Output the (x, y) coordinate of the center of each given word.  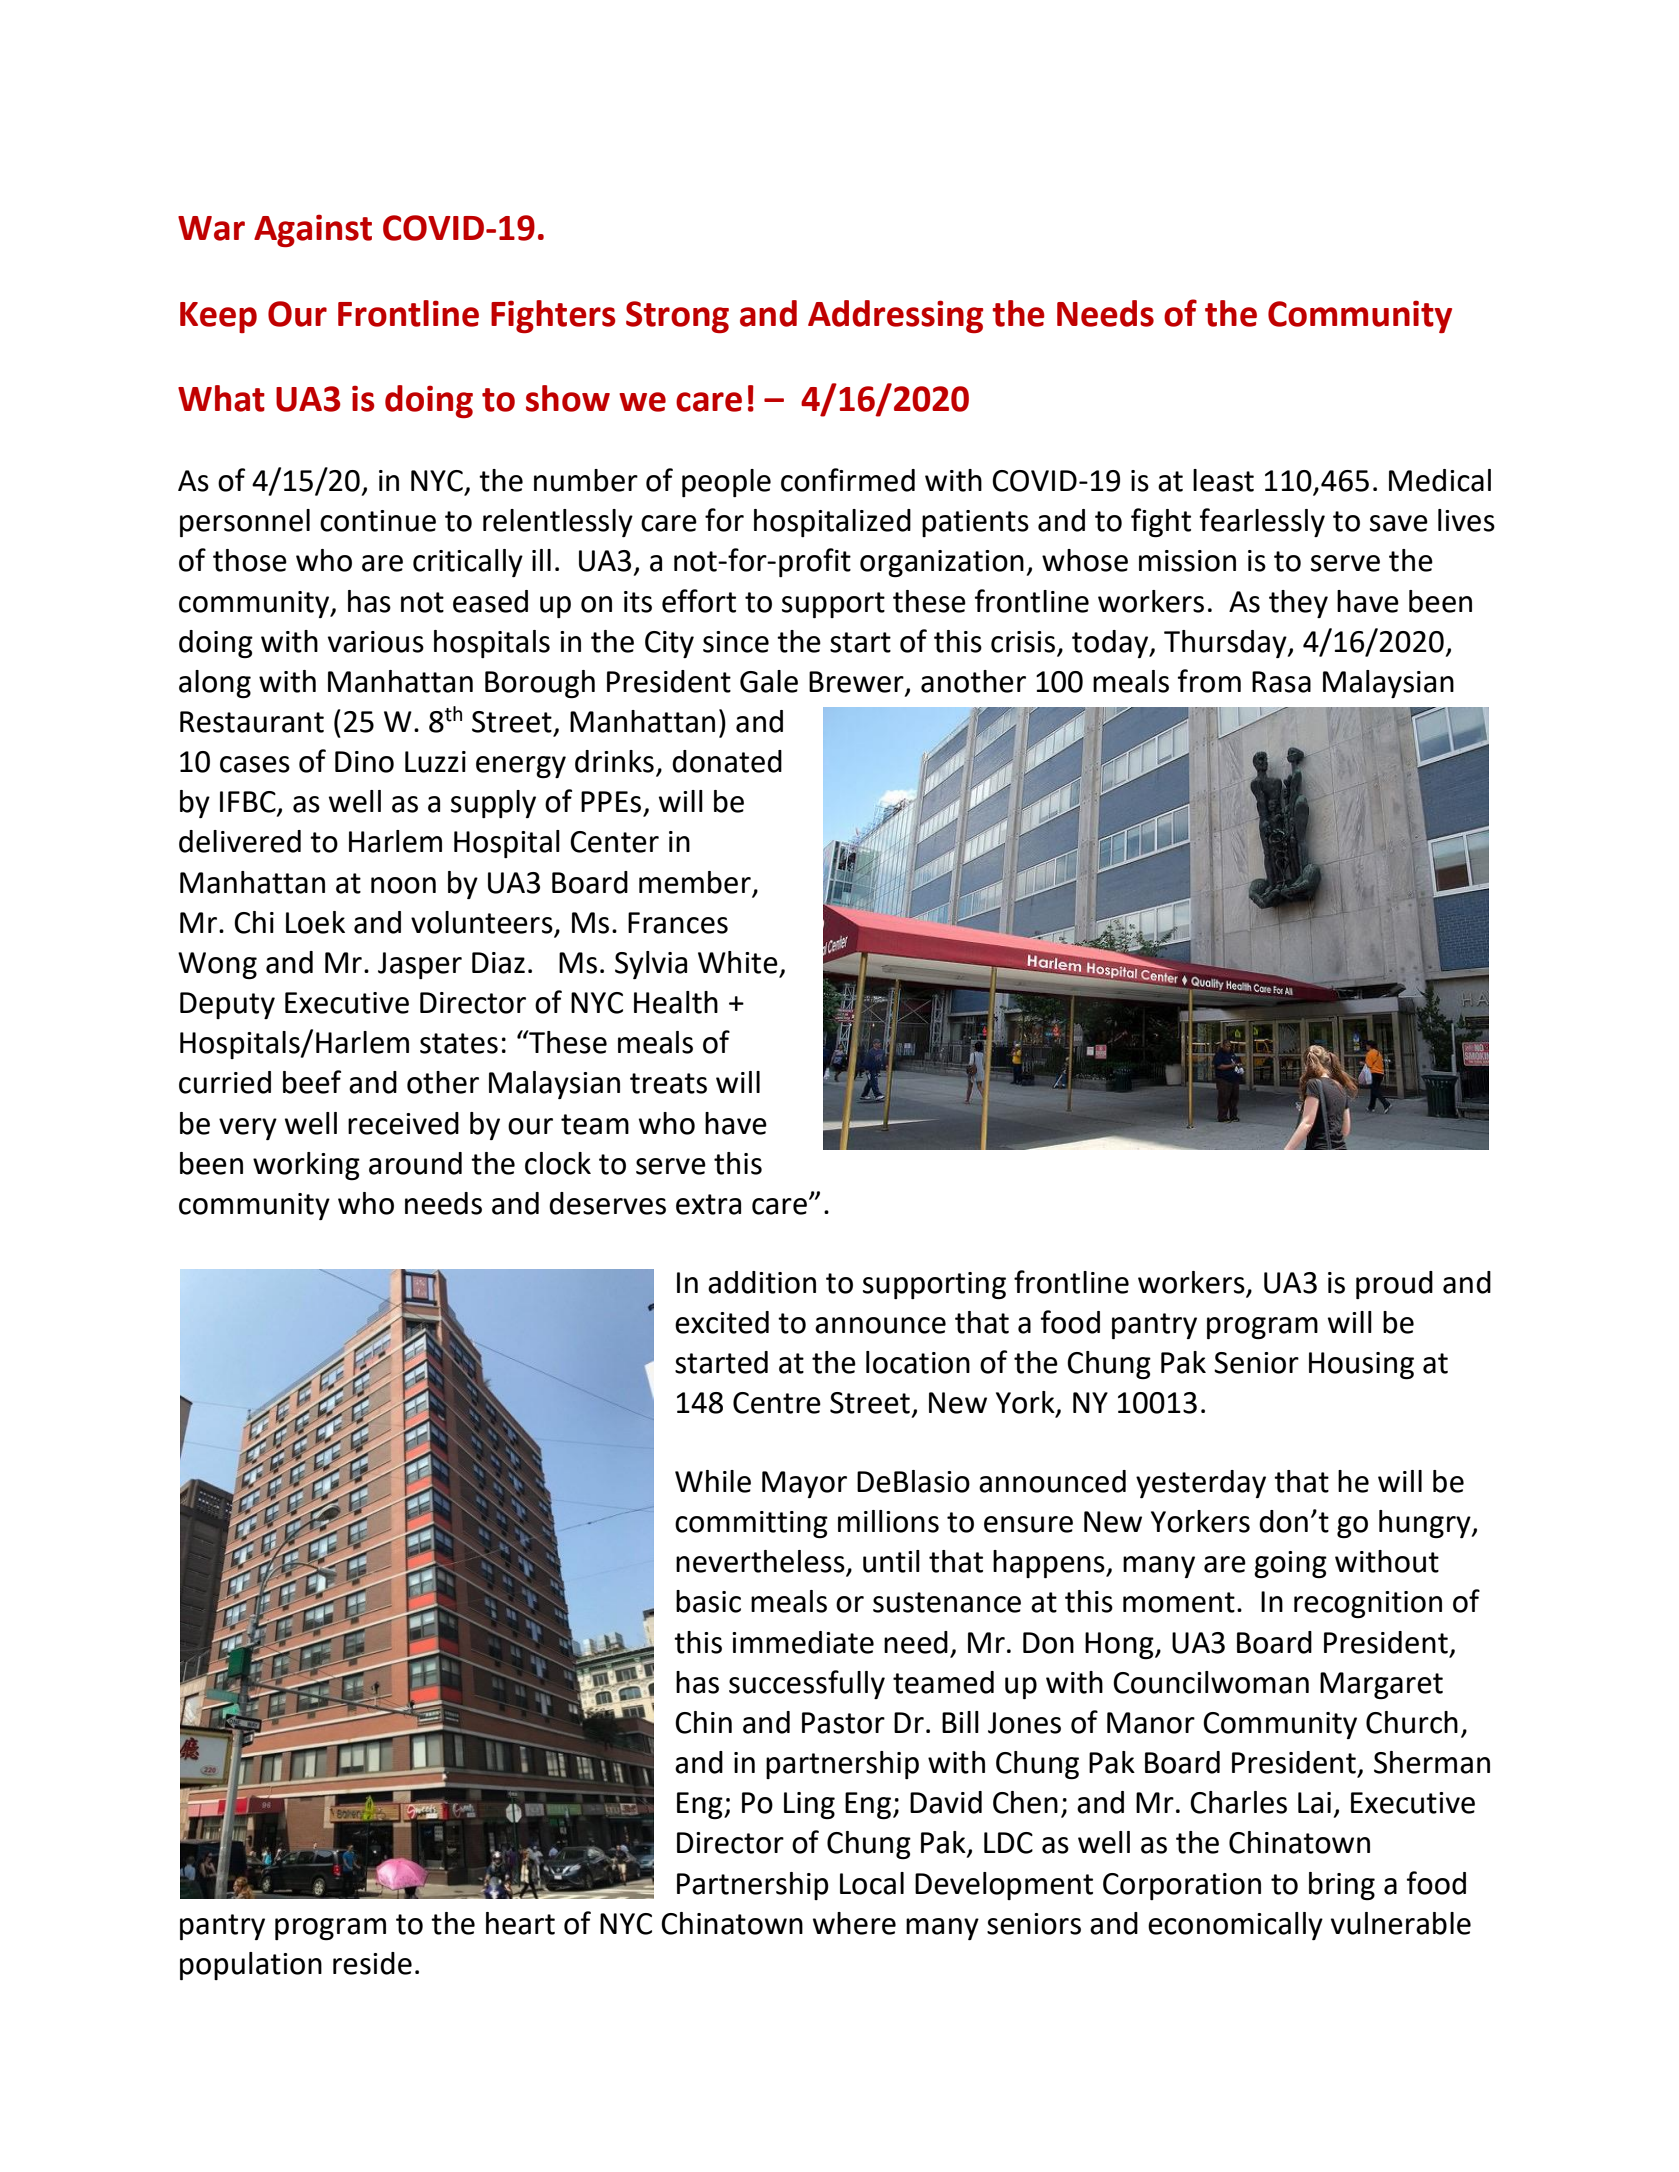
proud (1394, 1285)
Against (313, 230)
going (1290, 1564)
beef (312, 1082)
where (854, 1923)
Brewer (857, 683)
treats (668, 1083)
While (713, 1481)
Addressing (895, 316)
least (1223, 480)
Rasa (1281, 682)
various (376, 642)
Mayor (804, 1484)
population (251, 1966)
